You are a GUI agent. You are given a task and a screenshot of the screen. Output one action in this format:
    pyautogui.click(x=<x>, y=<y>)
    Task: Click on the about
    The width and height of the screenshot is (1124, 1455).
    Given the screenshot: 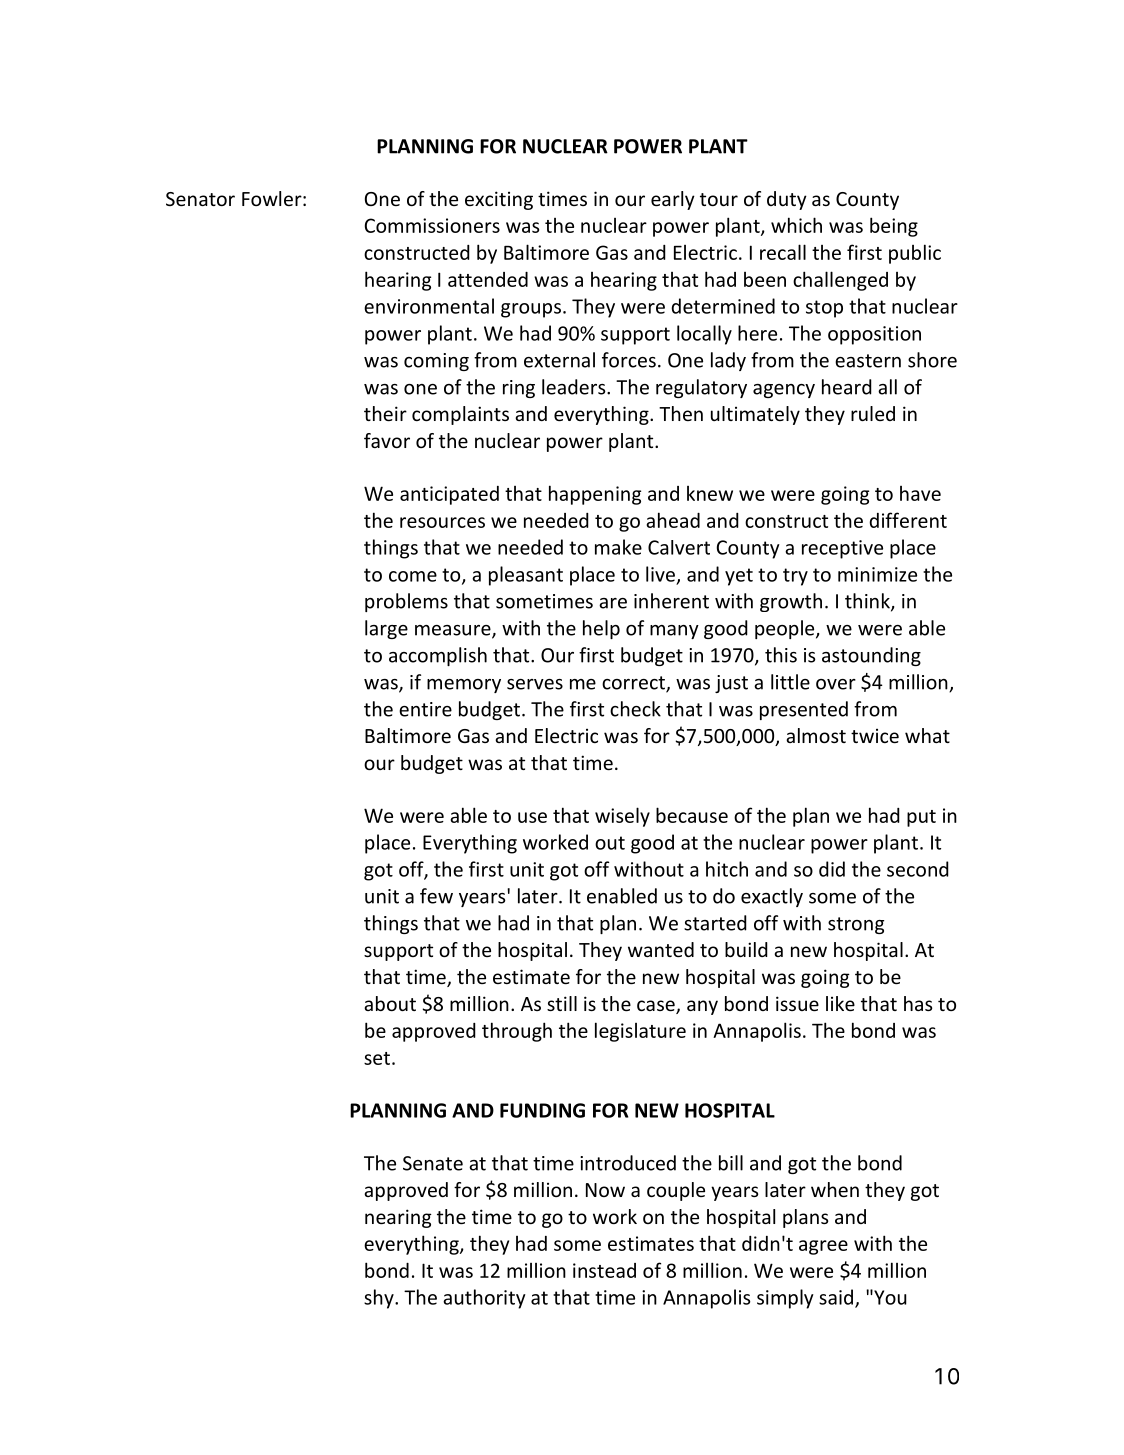 What is the action you would take?
    pyautogui.click(x=390, y=1003)
